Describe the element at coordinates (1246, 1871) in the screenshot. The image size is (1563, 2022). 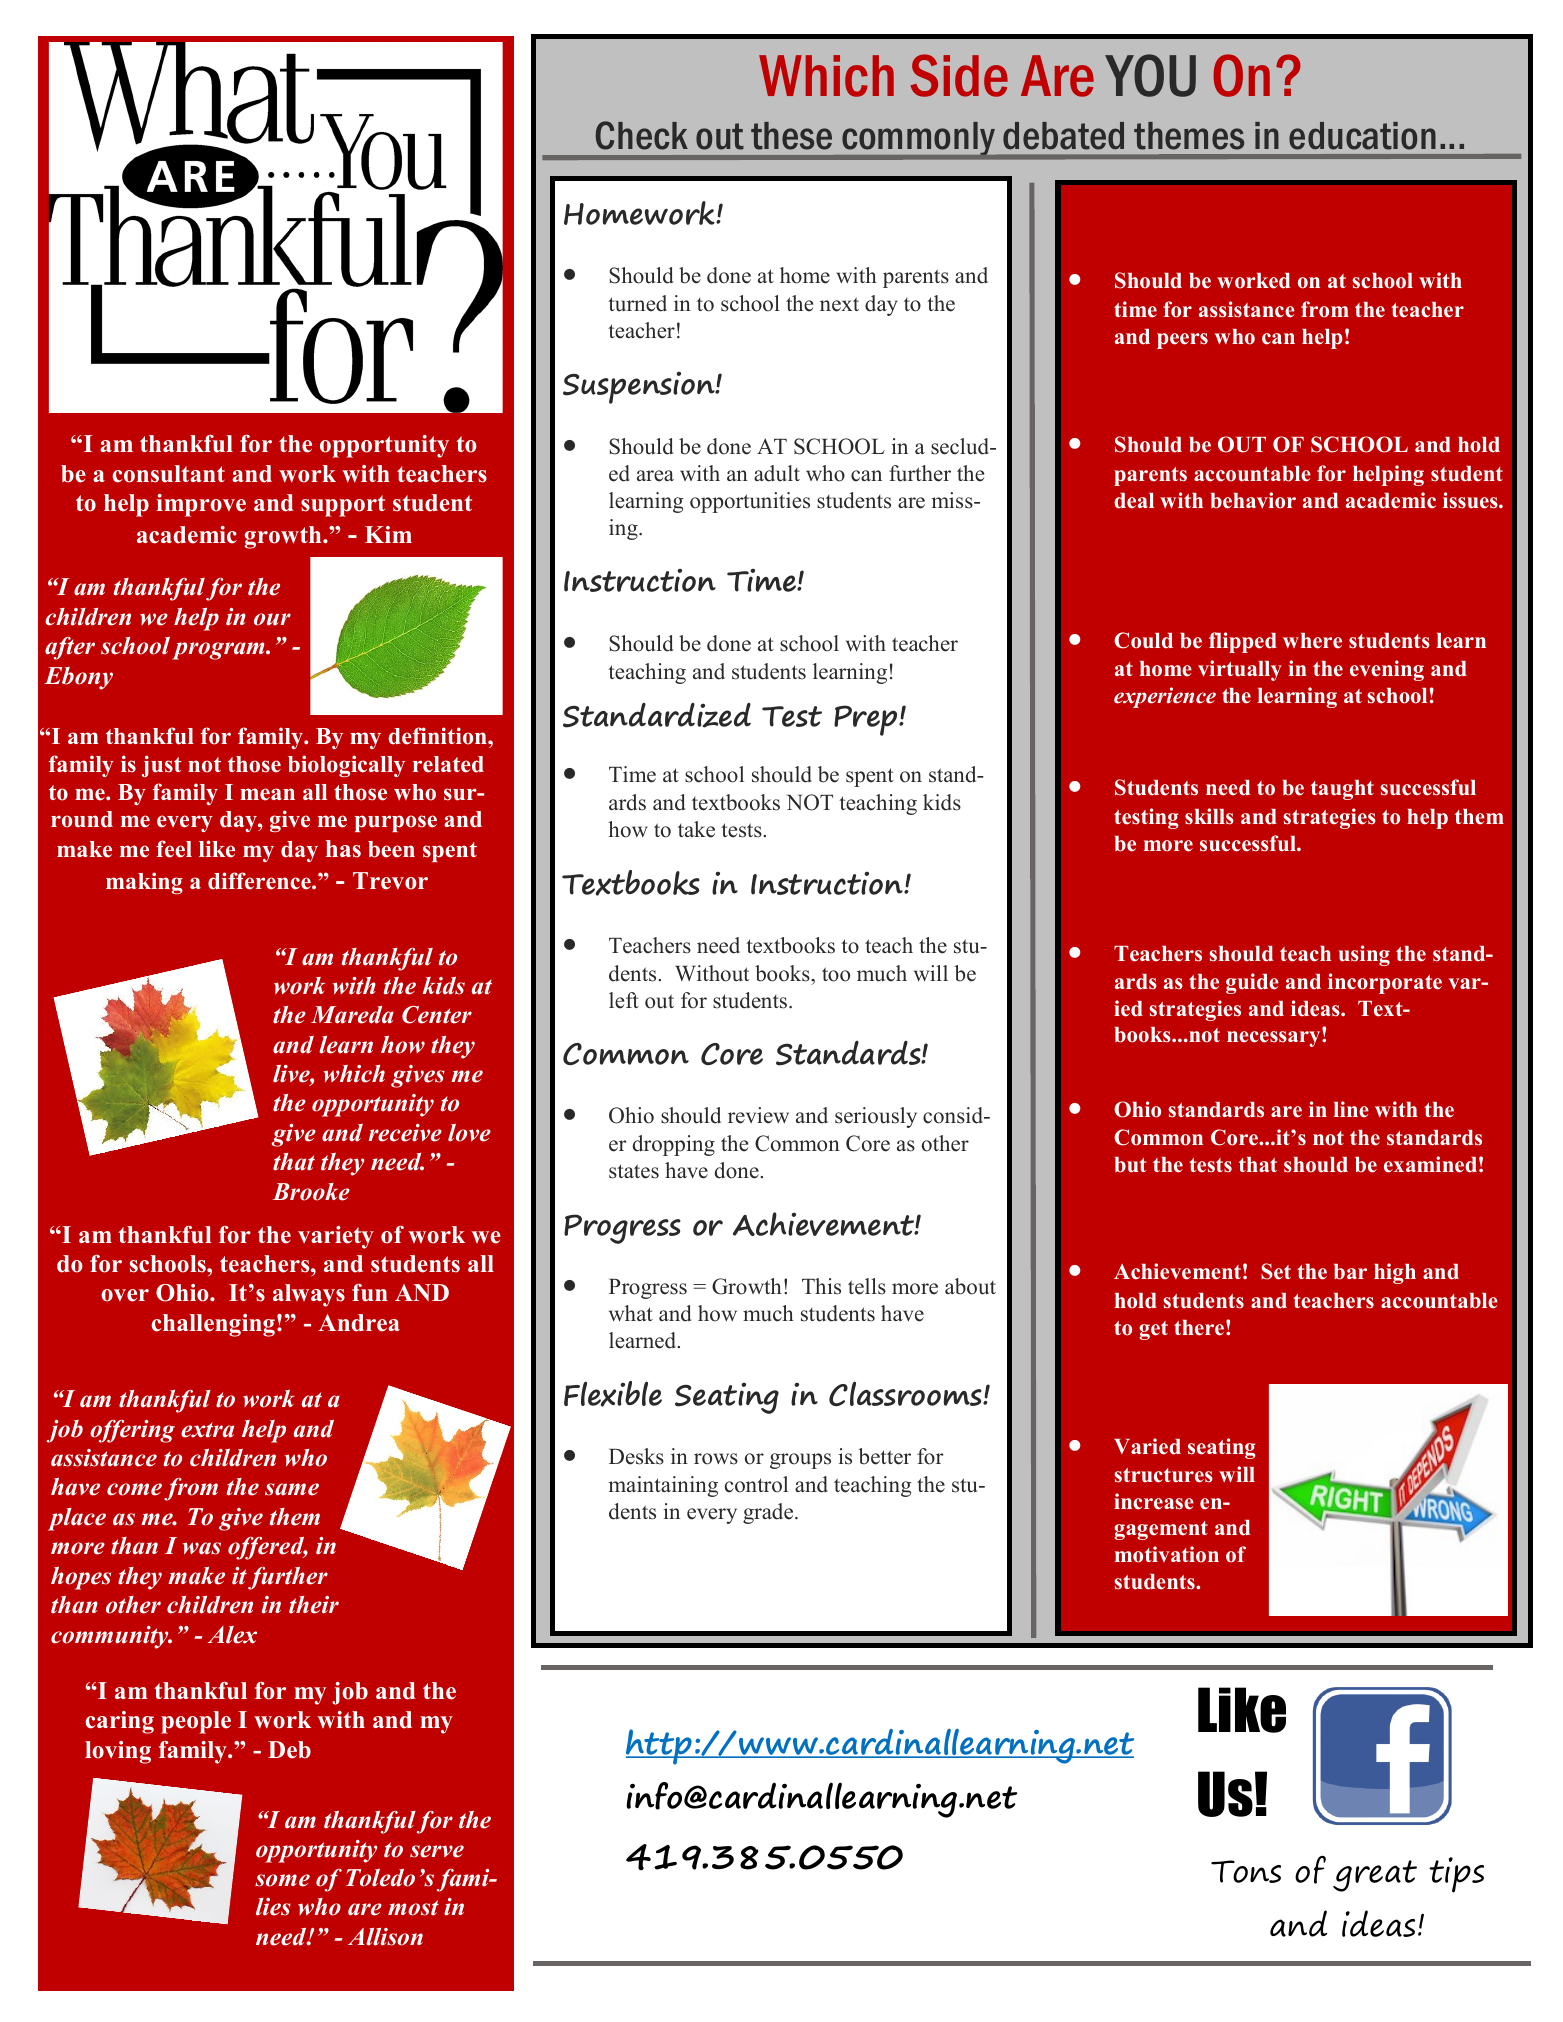
I see `Tons` at that location.
